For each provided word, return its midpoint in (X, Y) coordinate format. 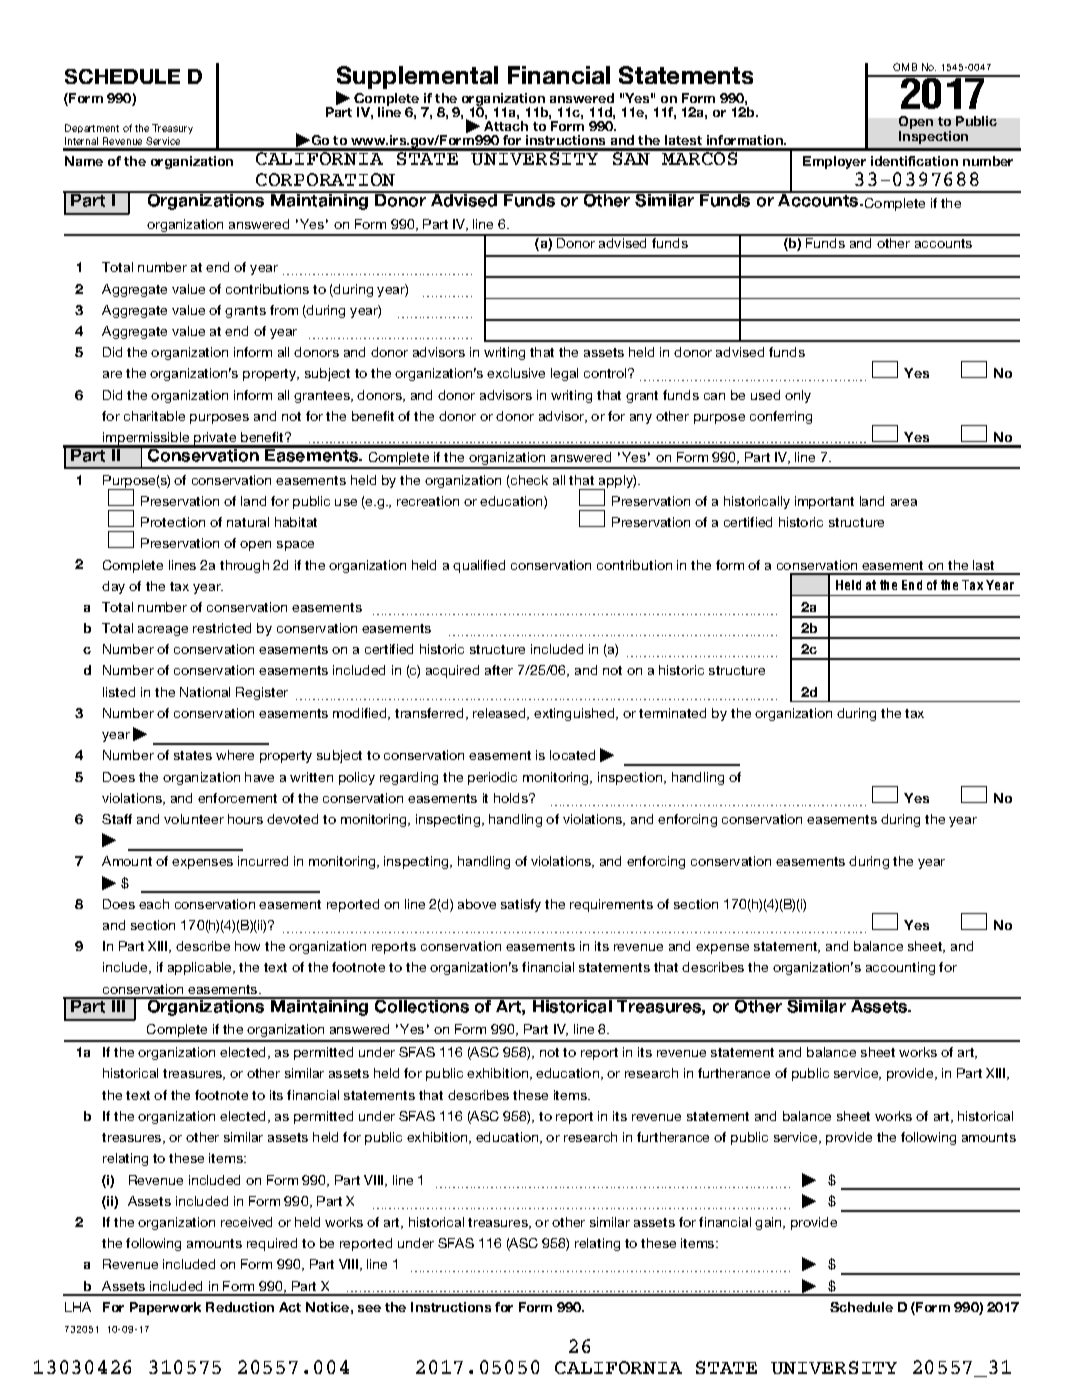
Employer (834, 162)
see (369, 1308)
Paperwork (165, 1308)
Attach (506, 126)
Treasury (172, 129)
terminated (672, 713)
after (499, 670)
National (205, 692)
